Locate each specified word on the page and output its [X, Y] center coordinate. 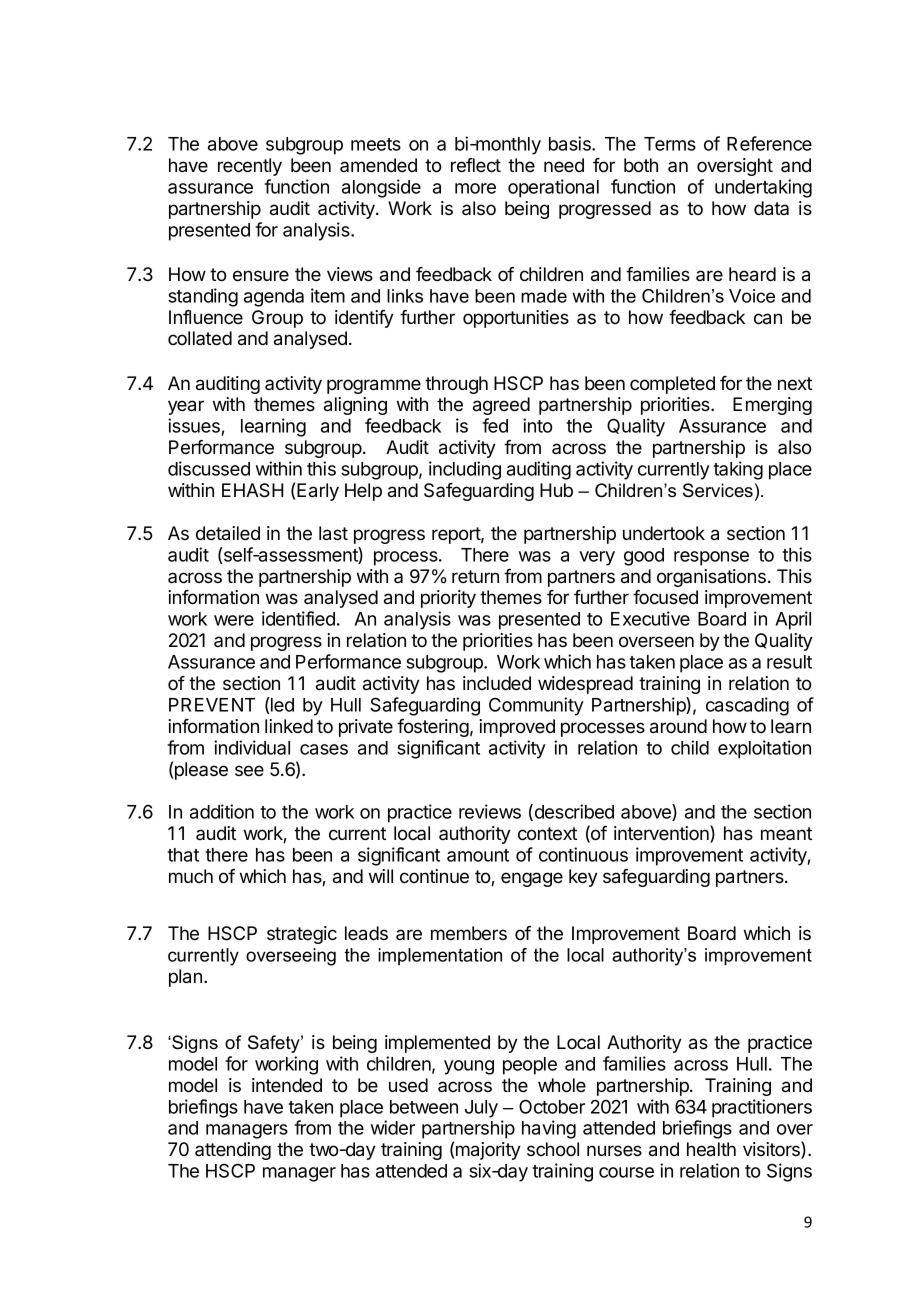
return [475, 576]
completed [672, 385]
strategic [302, 935]
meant [786, 833]
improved [517, 728]
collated [200, 338]
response [711, 558]
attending [233, 1151]
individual [252, 747]
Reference [769, 143]
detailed [228, 533]
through [456, 385]
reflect [476, 165]
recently [250, 167]
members [469, 933]
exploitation [764, 749]
